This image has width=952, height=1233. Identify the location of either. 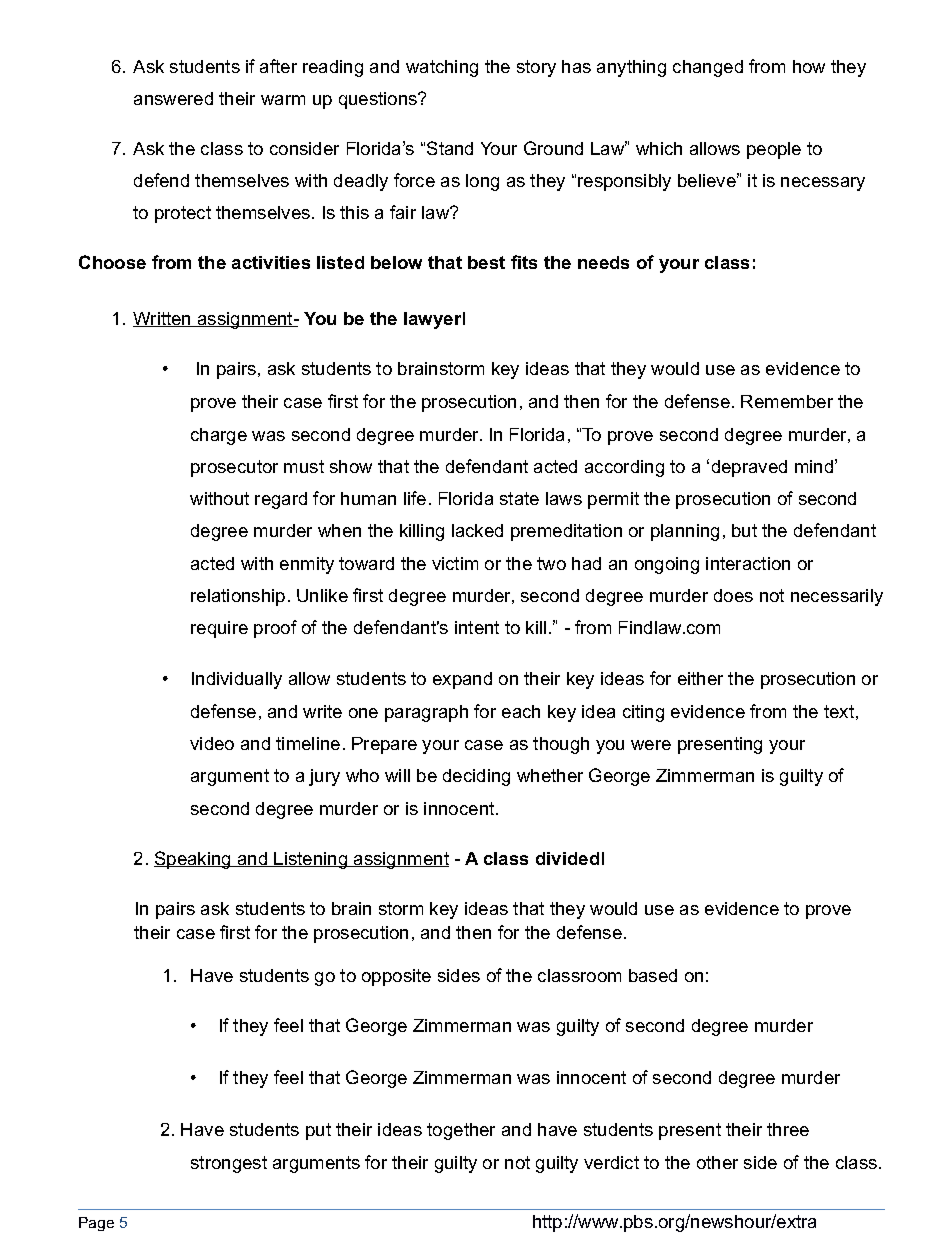
(700, 678).
